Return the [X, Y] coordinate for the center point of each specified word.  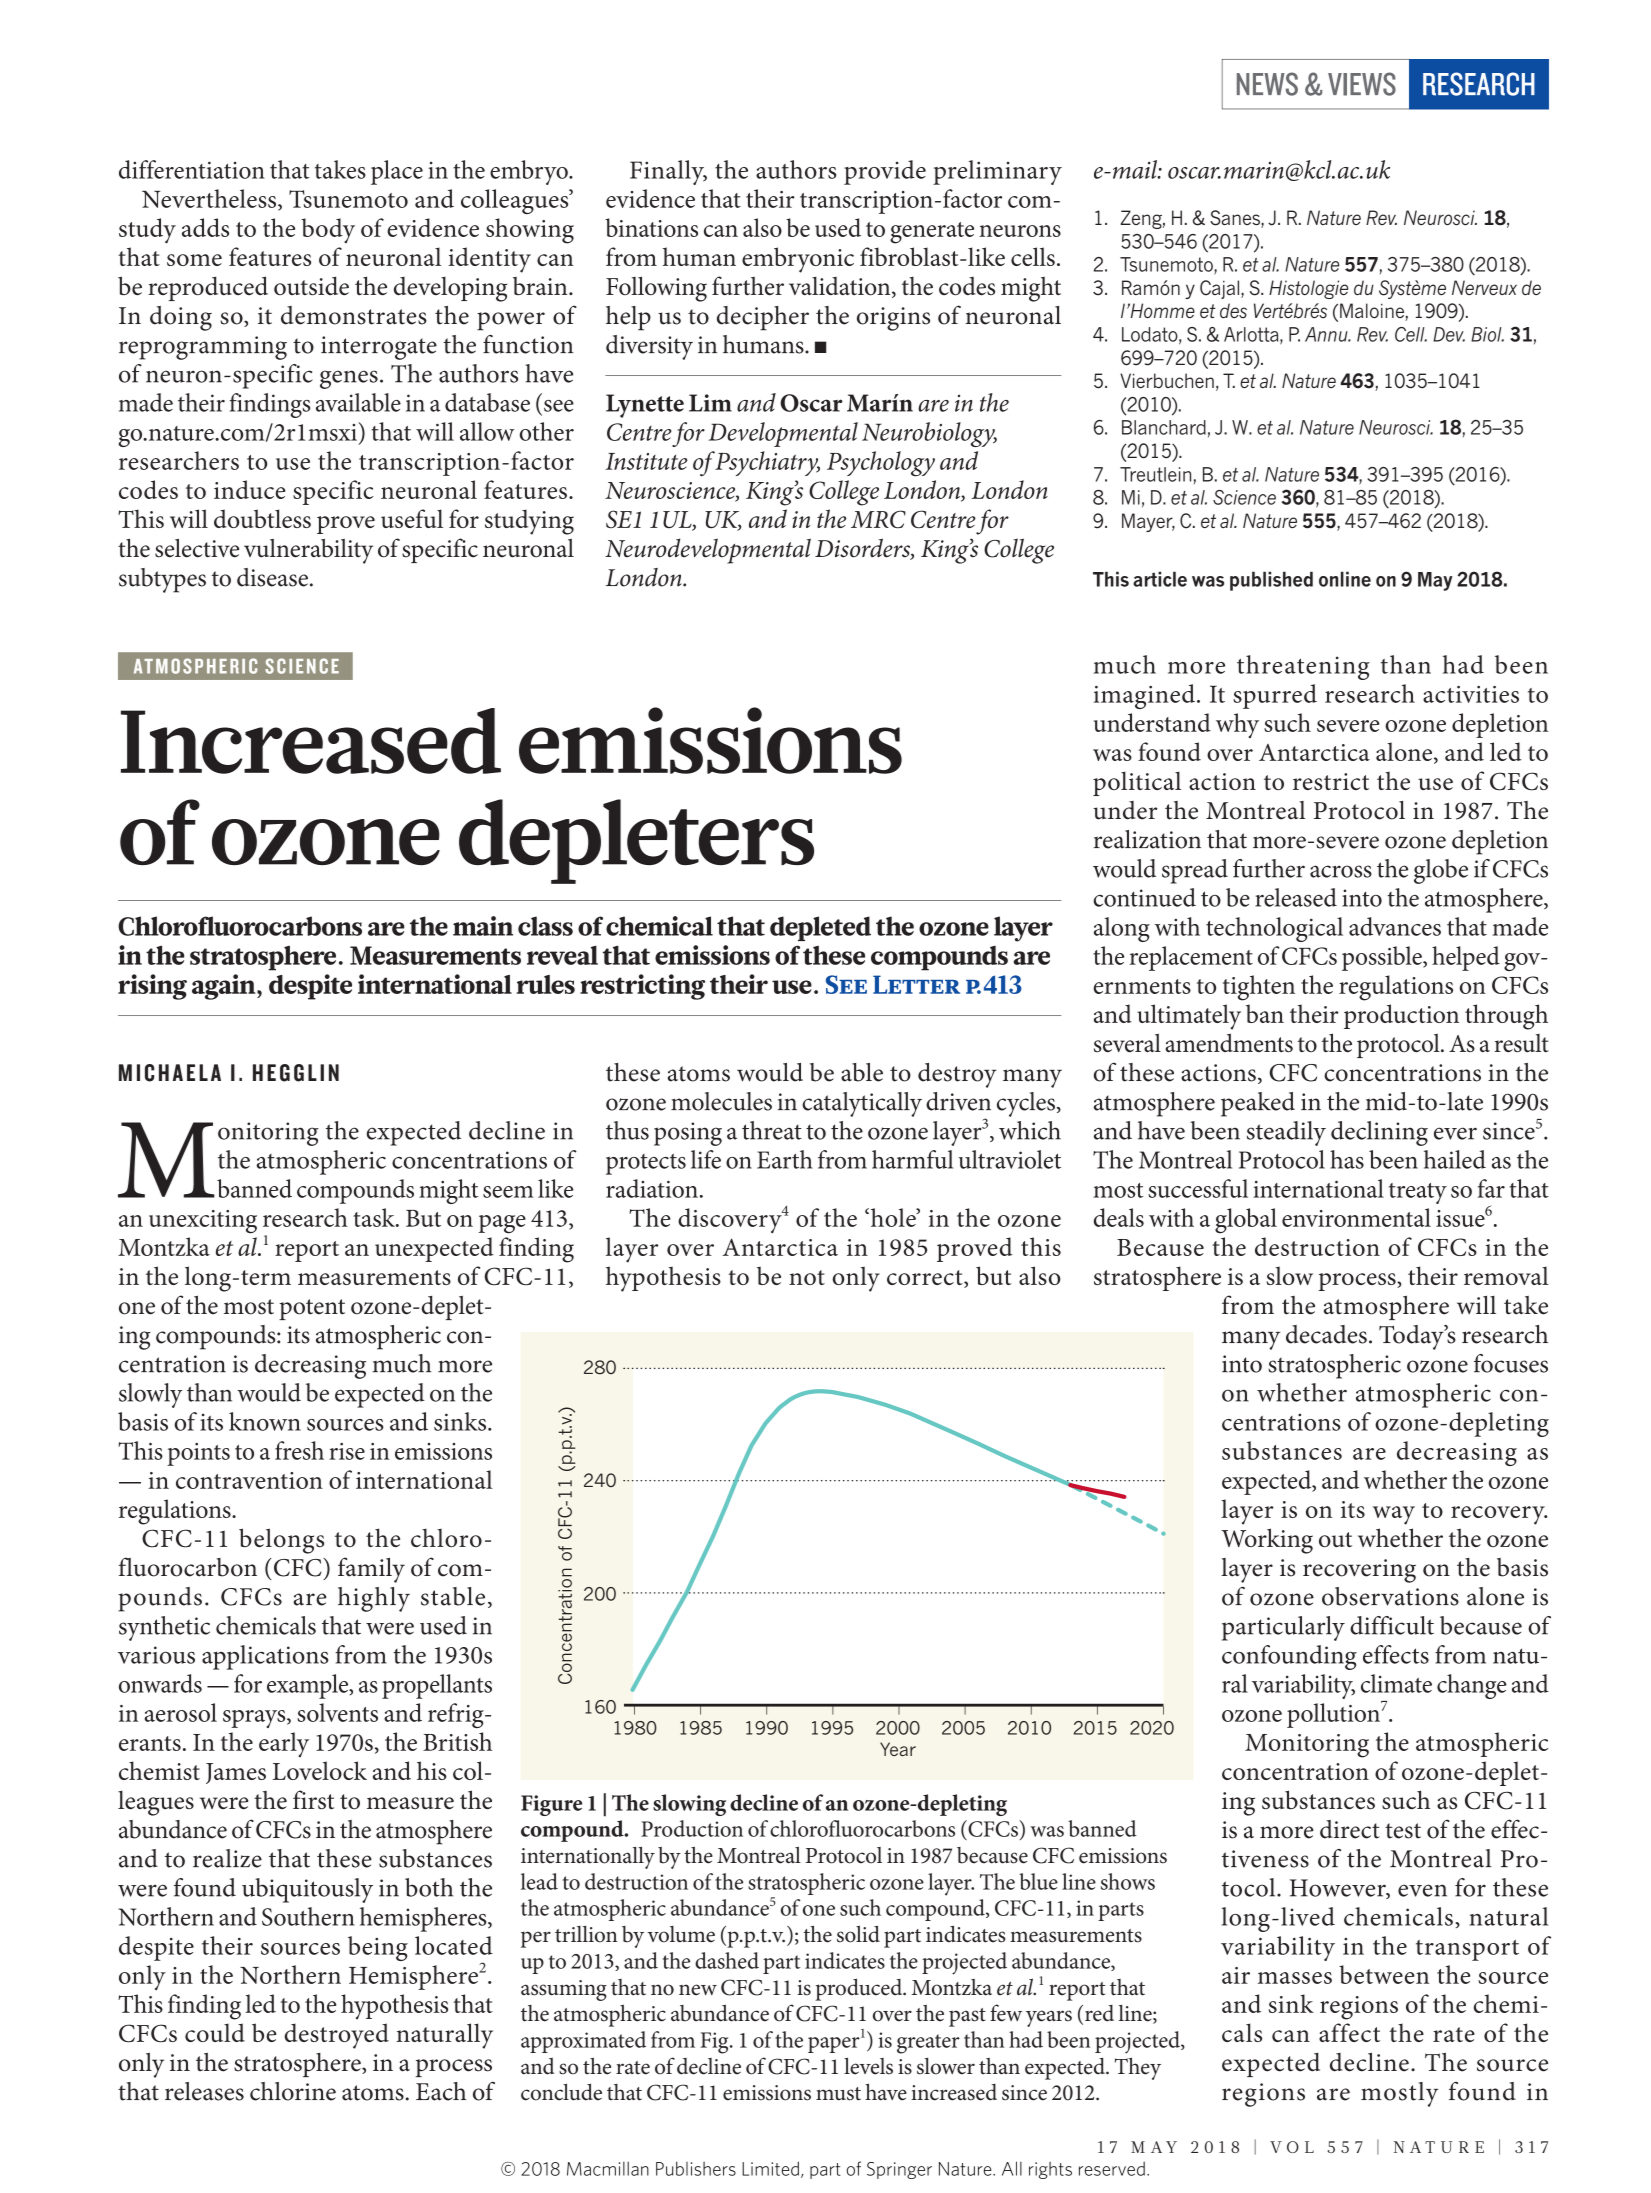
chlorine [293, 2091]
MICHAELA [170, 1073]
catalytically [862, 1104]
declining [1379, 1133]
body [328, 230]
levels [868, 2066]
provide [885, 172]
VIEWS [1362, 84]
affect [1349, 2032]
